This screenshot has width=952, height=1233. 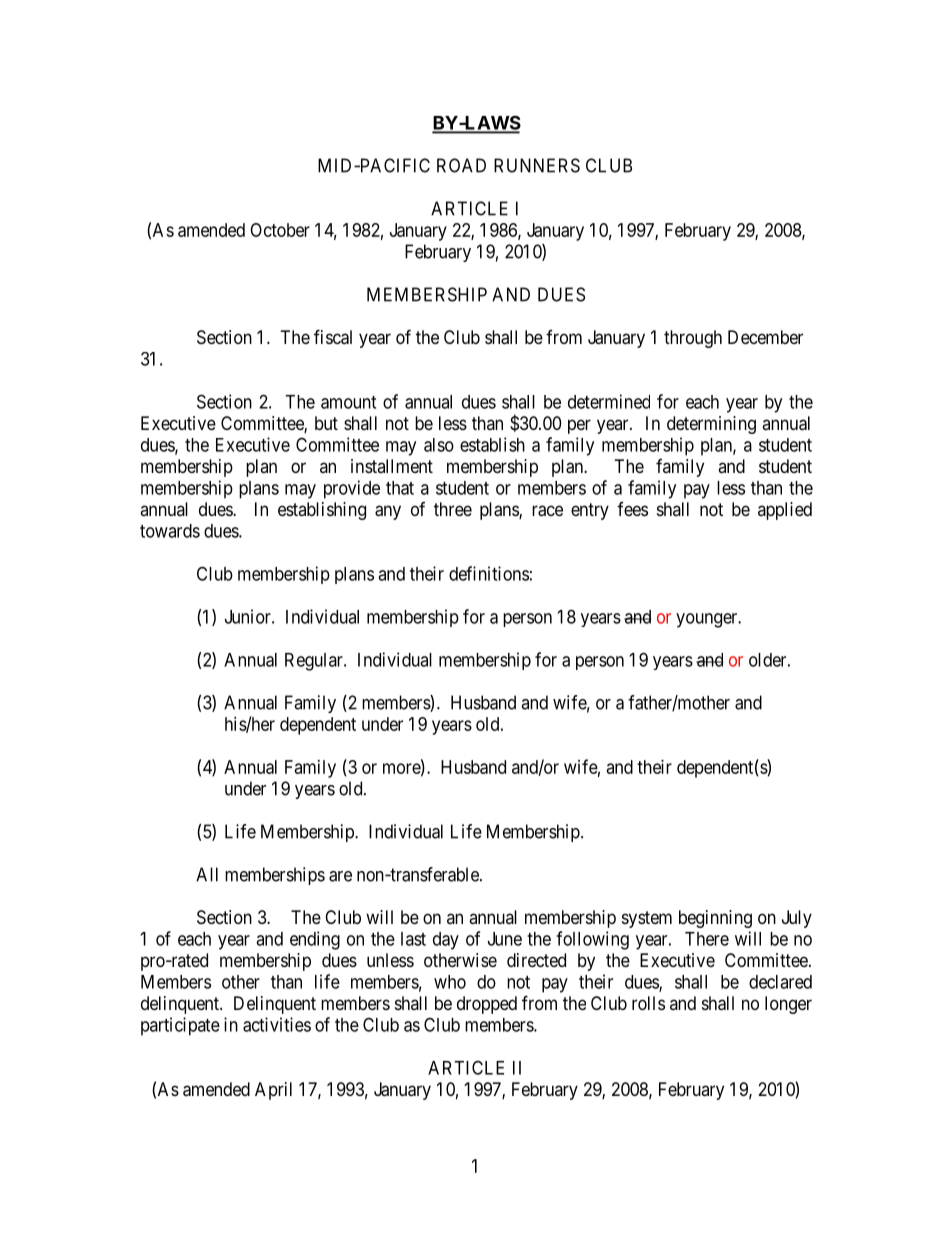 What do you see at coordinates (785, 511) in the screenshot?
I see `applied` at bounding box center [785, 511].
